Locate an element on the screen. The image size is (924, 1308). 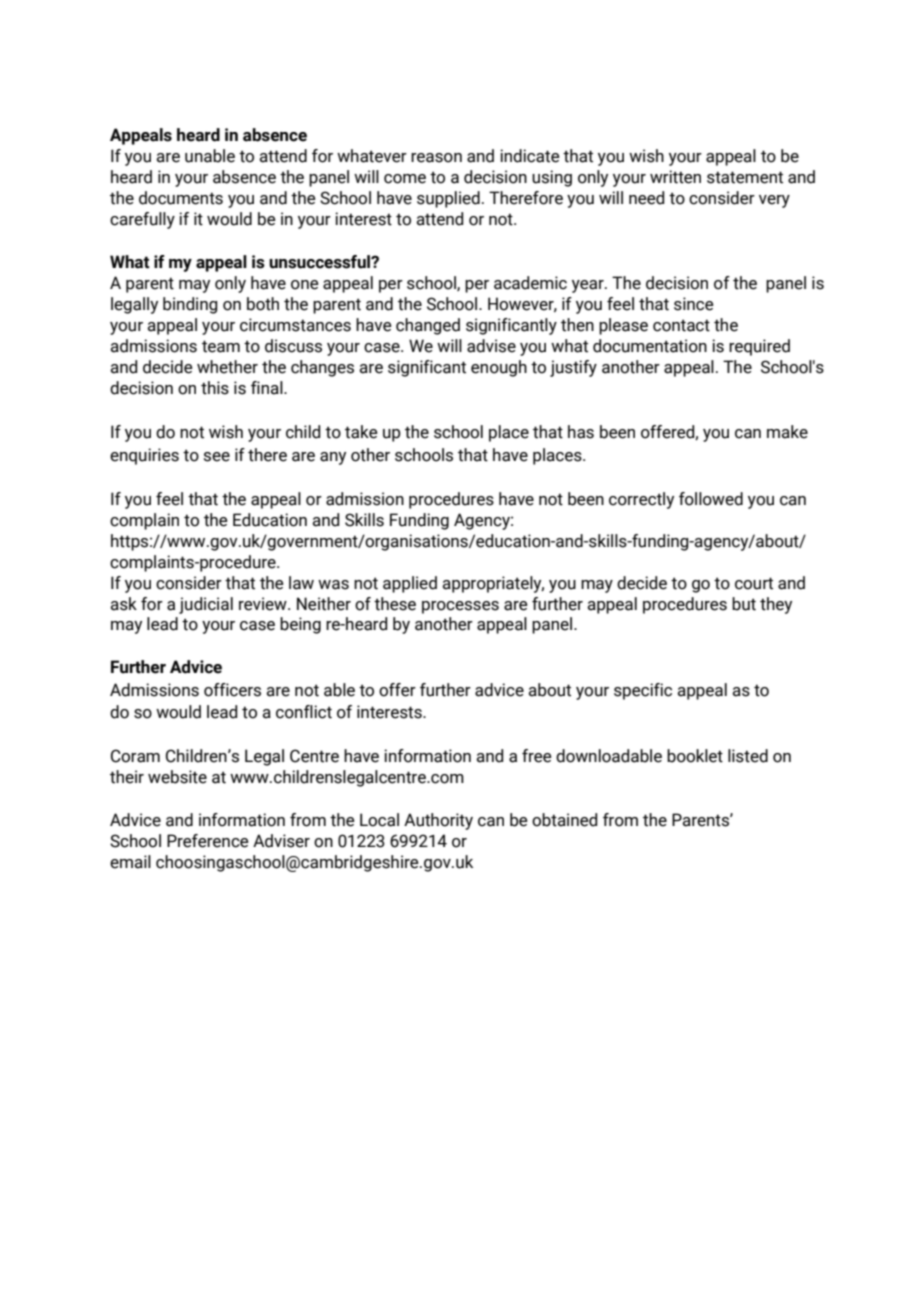
written is located at coordinates (675, 177).
